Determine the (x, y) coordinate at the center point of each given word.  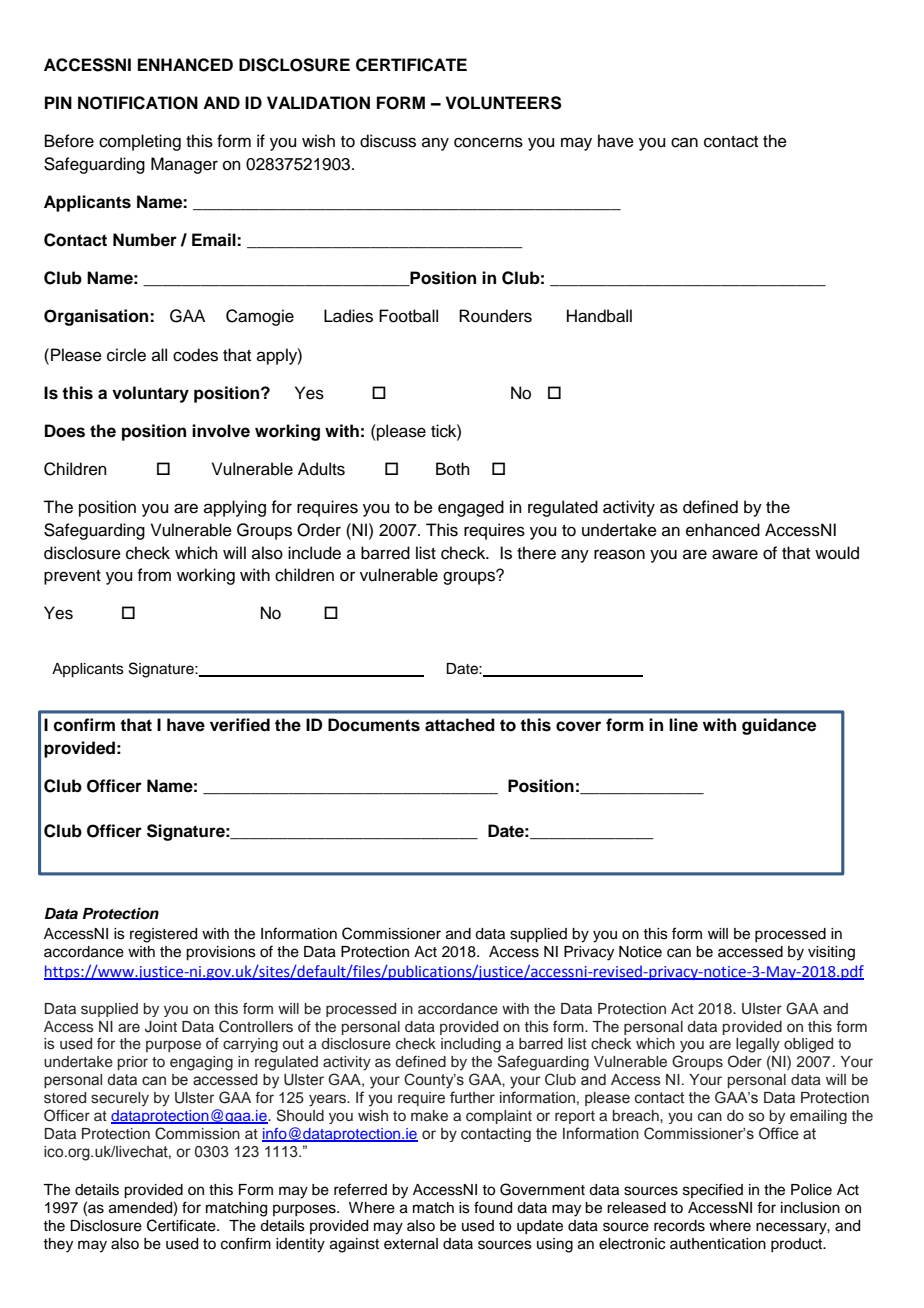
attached (460, 725)
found (493, 1207)
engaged (471, 508)
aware (735, 554)
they (58, 1245)
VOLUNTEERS (503, 103)
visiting (831, 953)
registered (163, 935)
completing (140, 142)
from (154, 575)
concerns (488, 142)
